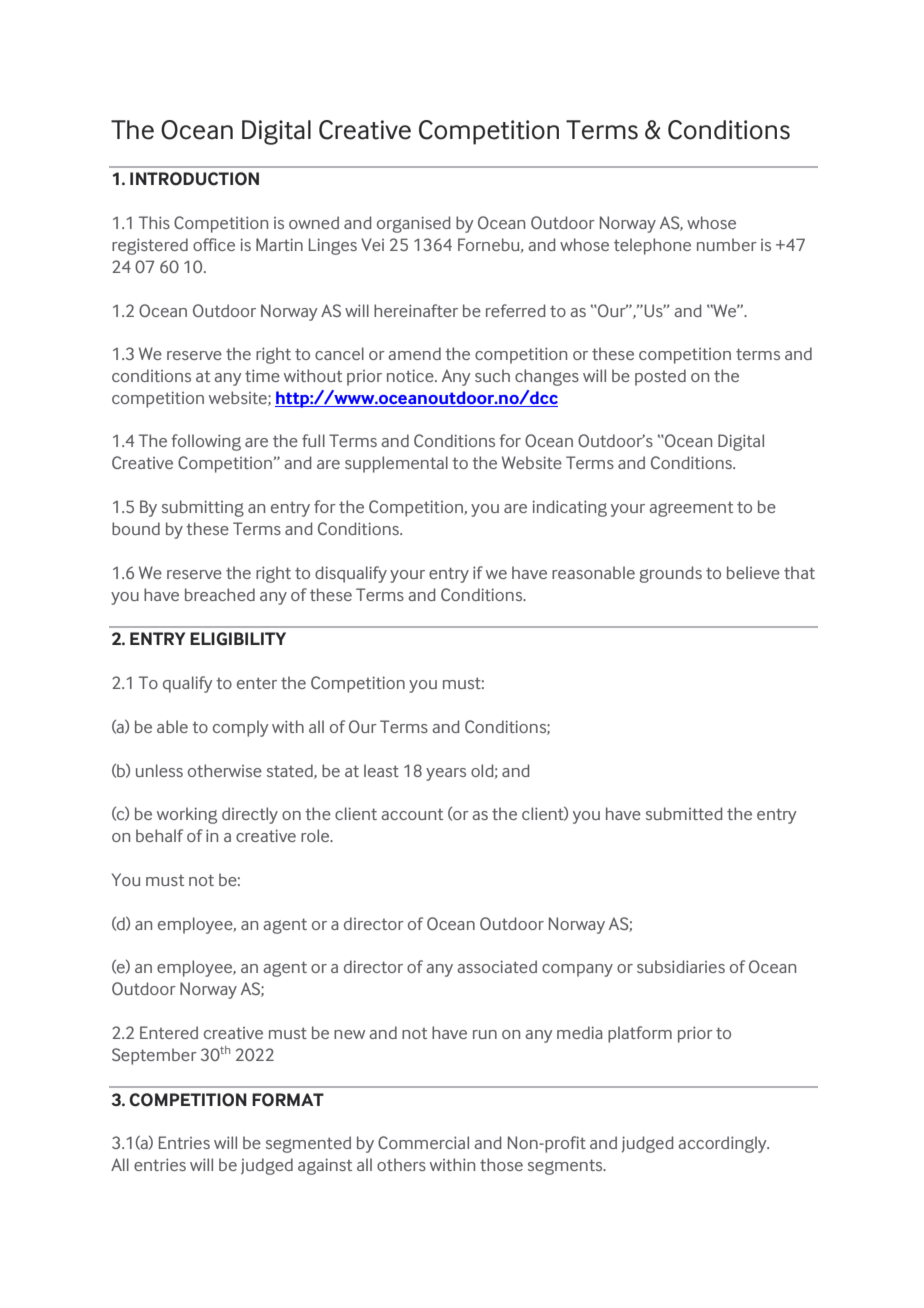 Image resolution: width=924 pixels, height=1308 pixels. I want to click on years, so click(446, 774).
